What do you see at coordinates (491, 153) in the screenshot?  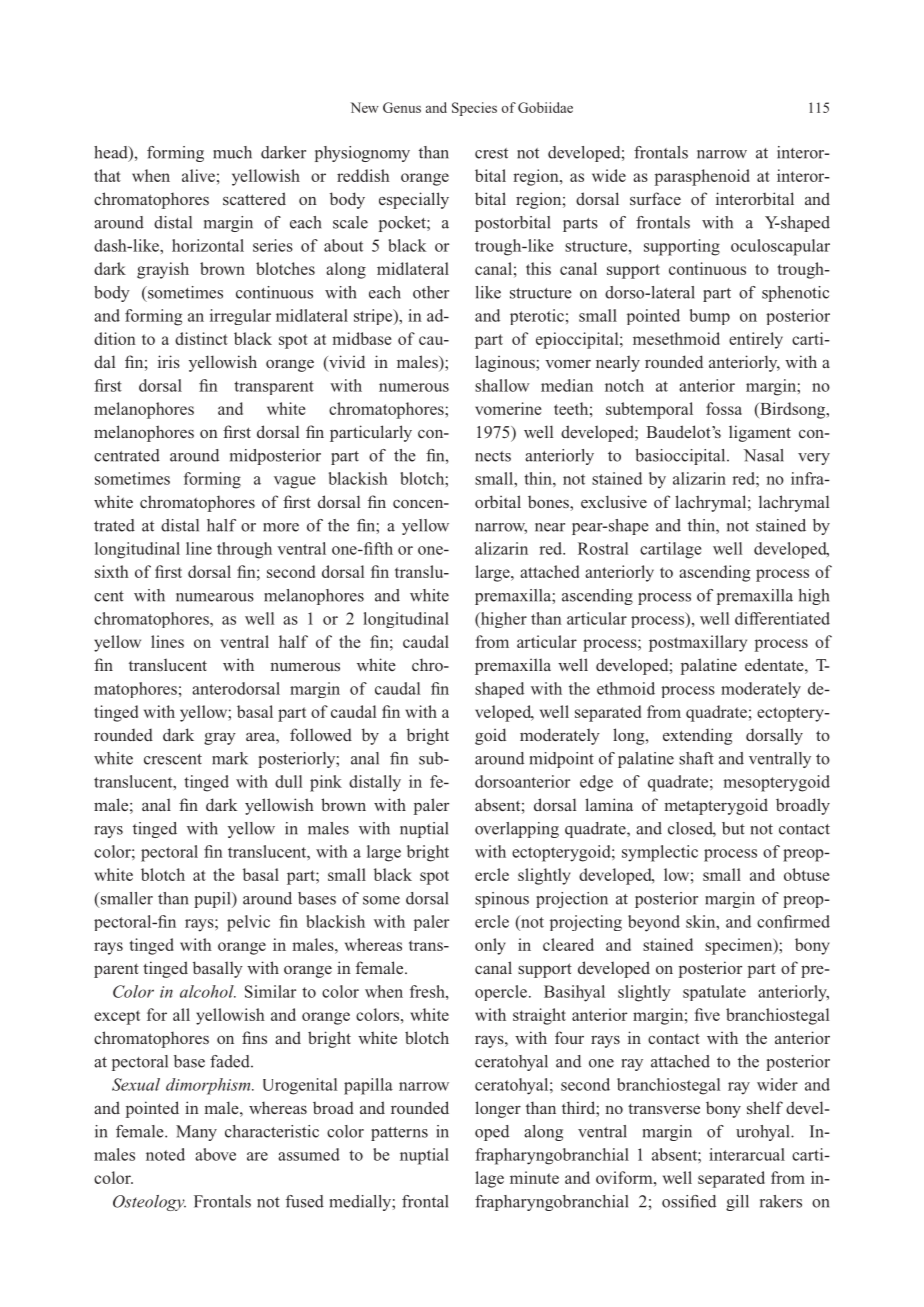 I see `crest` at bounding box center [491, 153].
